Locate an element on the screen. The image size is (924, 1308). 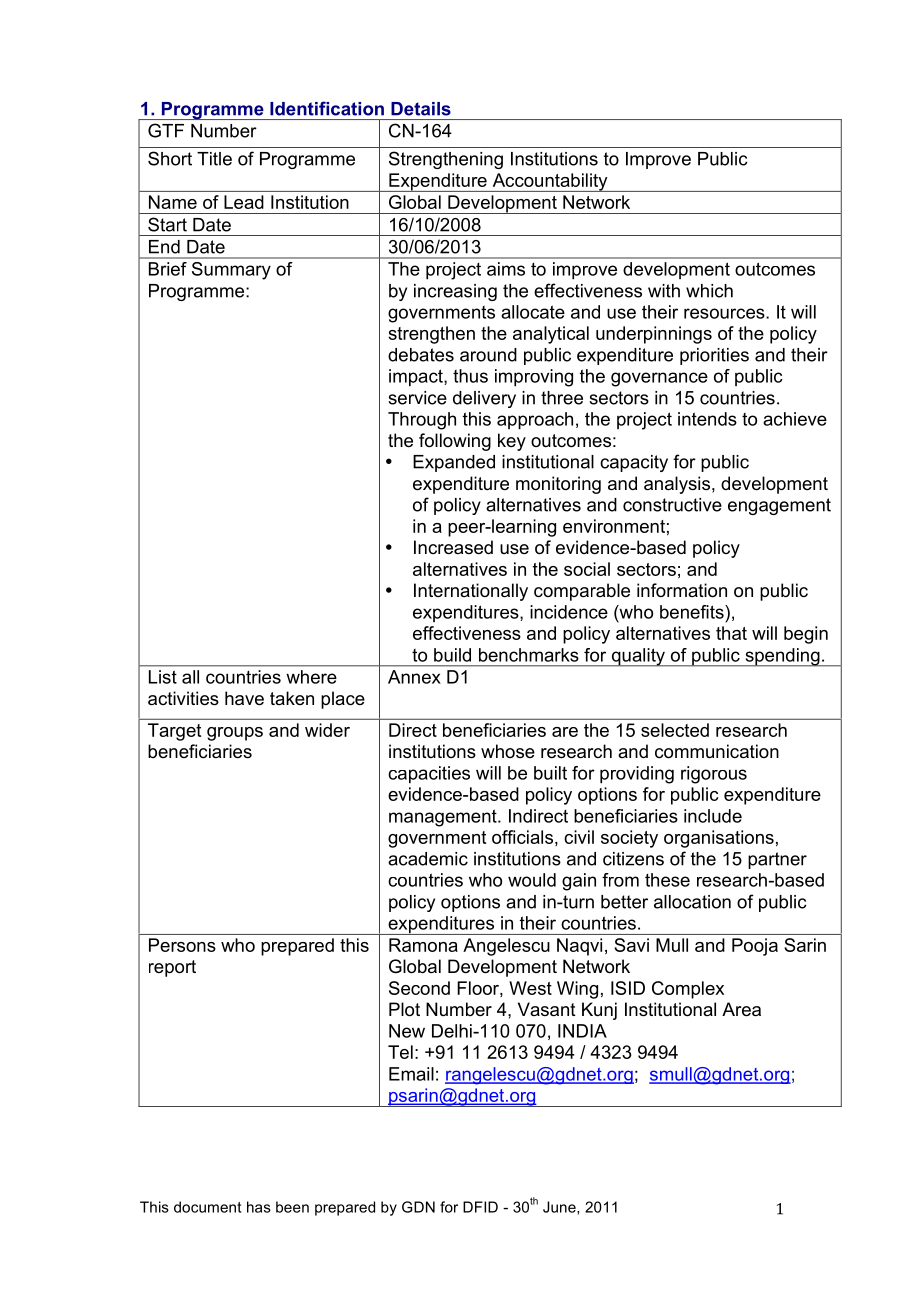
organisations is located at coordinates (719, 839).
